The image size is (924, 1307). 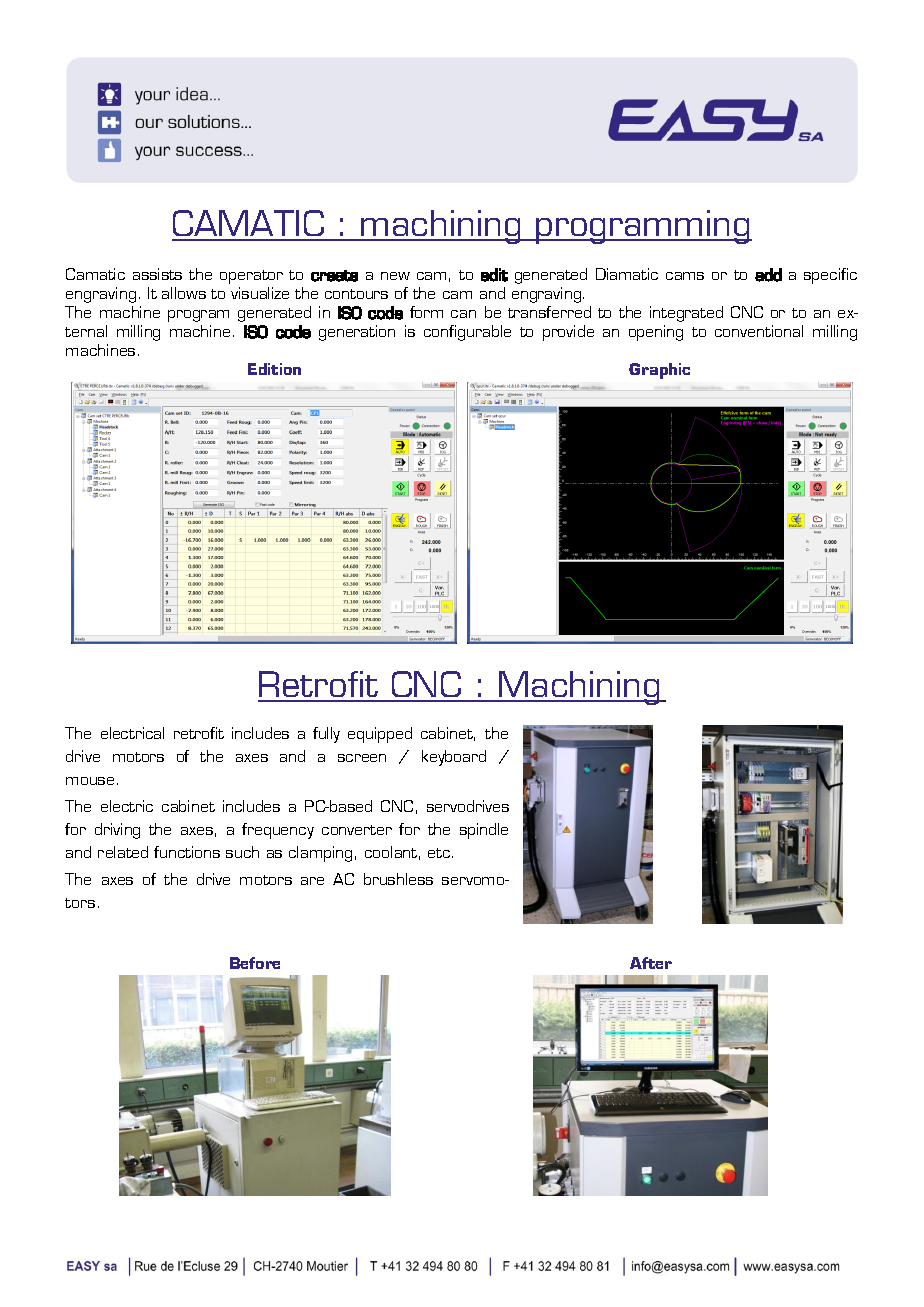 I want to click on allows, so click(x=184, y=293).
